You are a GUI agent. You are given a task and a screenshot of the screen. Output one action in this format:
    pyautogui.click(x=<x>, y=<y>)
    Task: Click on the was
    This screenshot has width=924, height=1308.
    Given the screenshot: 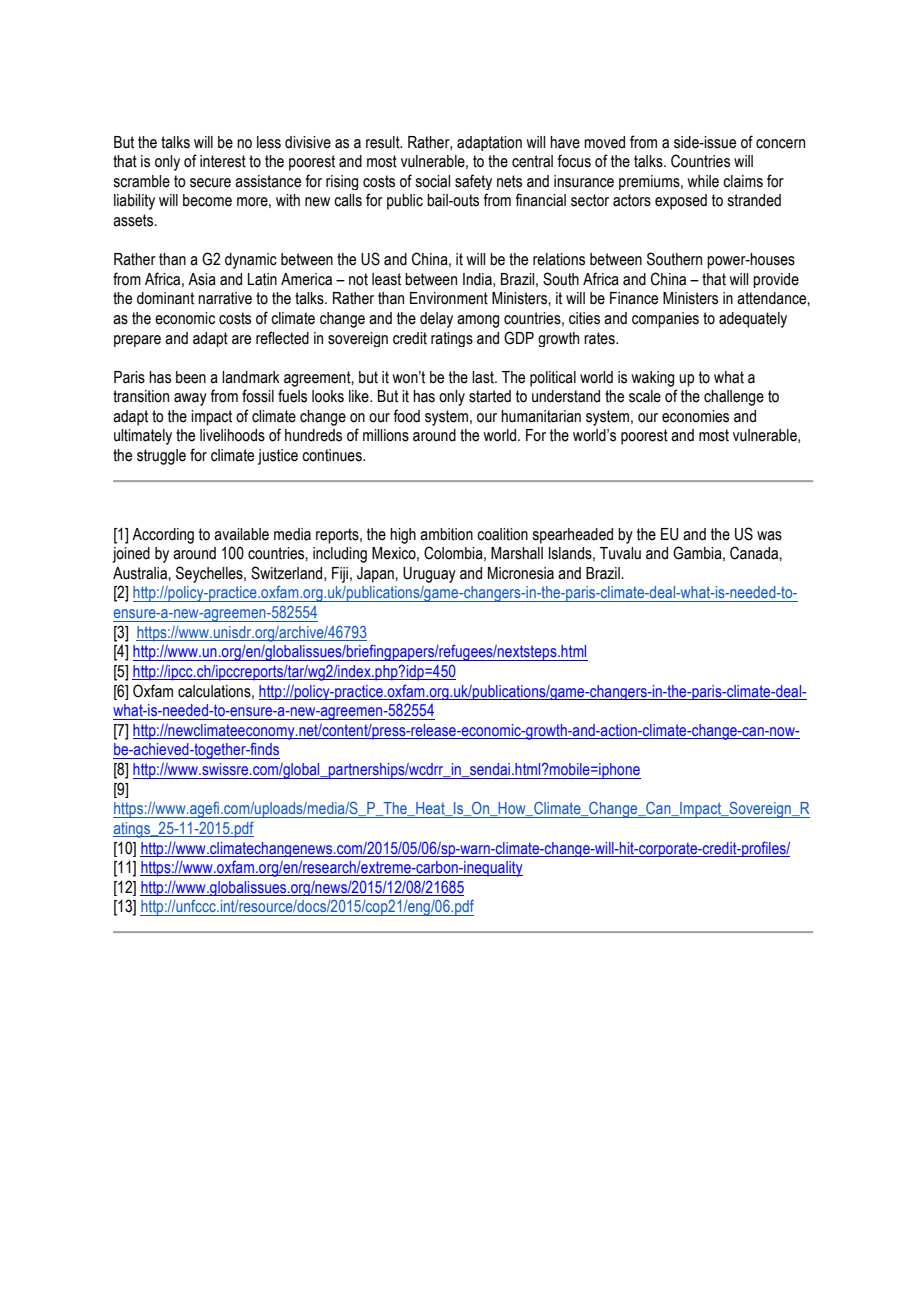 What is the action you would take?
    pyautogui.click(x=769, y=536)
